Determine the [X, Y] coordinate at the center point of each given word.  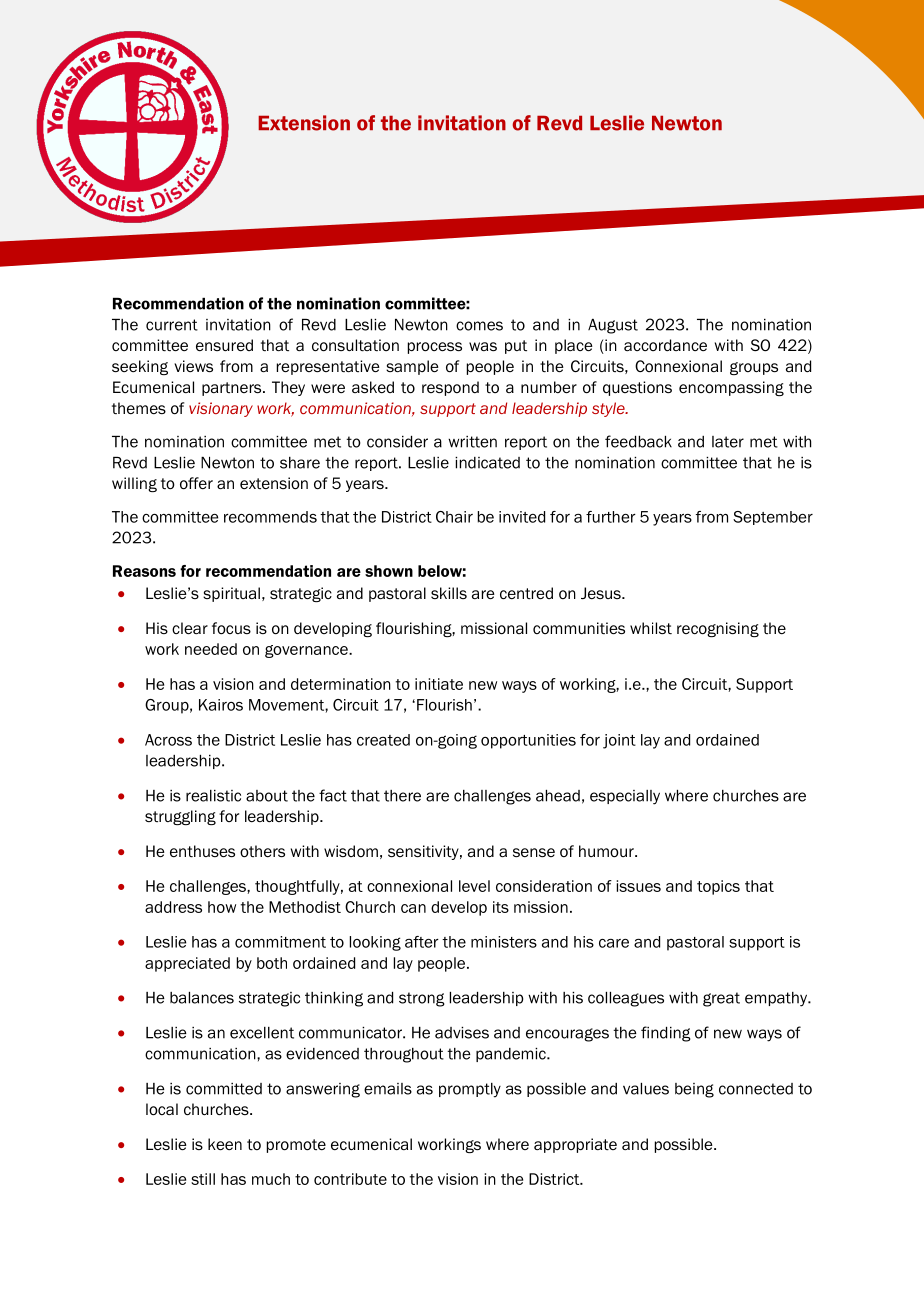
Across [168, 740]
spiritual [231, 594]
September [773, 518]
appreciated [187, 964]
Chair [454, 517]
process [435, 348]
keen [225, 1144]
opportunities [528, 741]
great [721, 999]
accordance [665, 345]
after [422, 942]
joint [619, 741]
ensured [224, 345]
